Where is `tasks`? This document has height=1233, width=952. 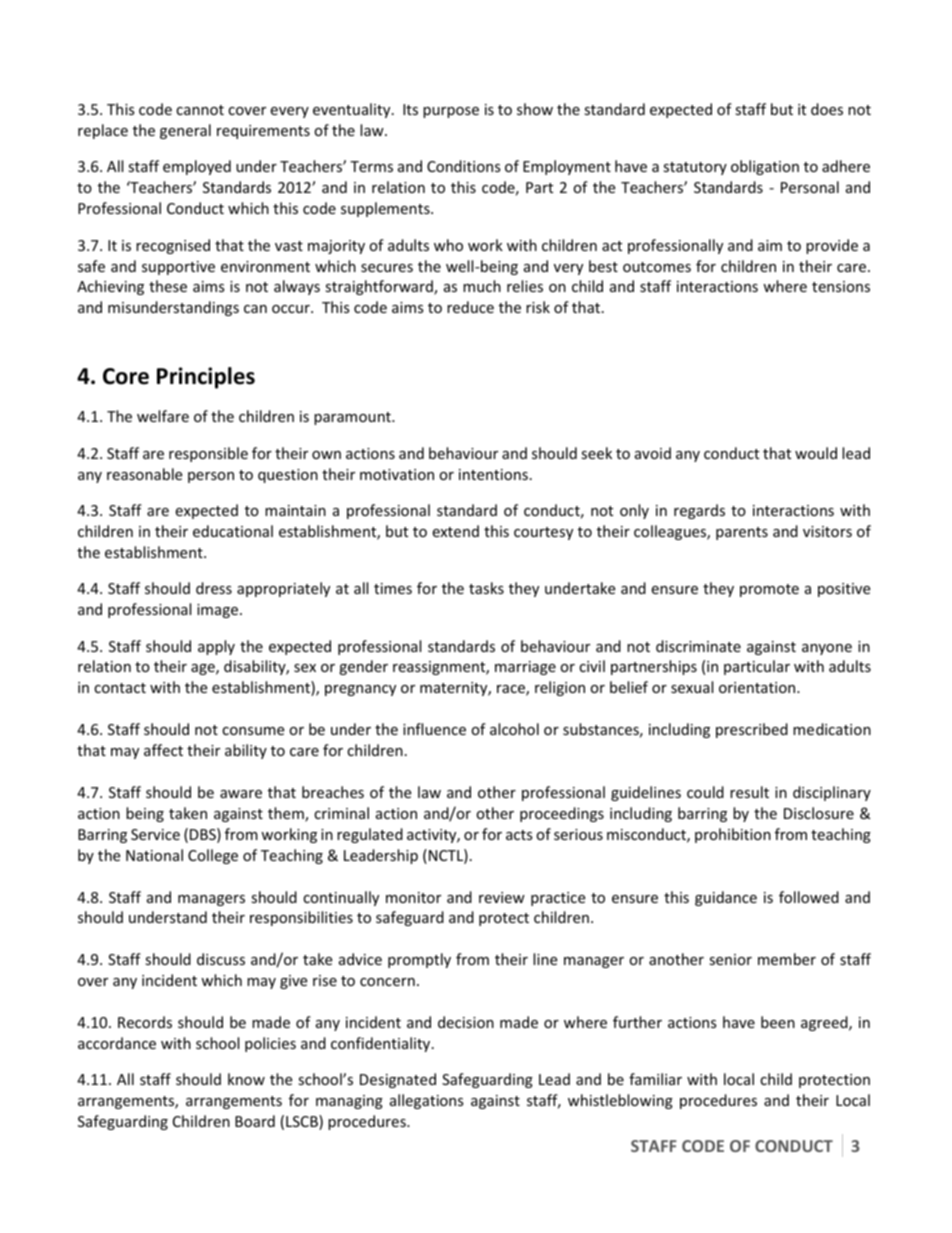 tasks is located at coordinates (486, 588).
